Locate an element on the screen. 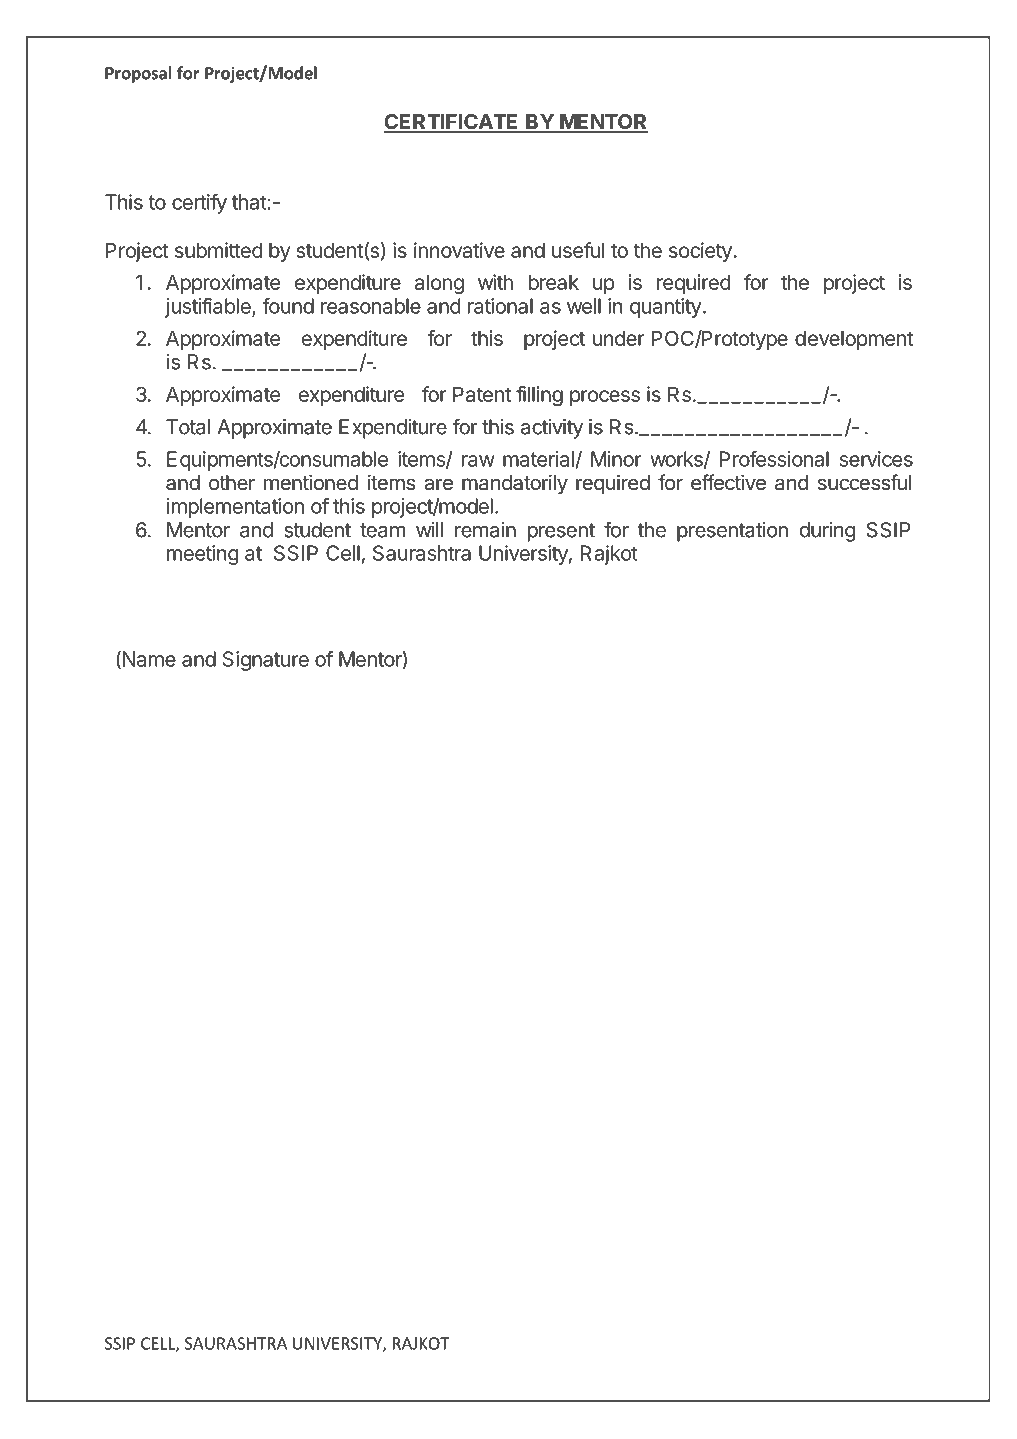 This screenshot has height=1439, width=1017. other is located at coordinates (232, 482).
